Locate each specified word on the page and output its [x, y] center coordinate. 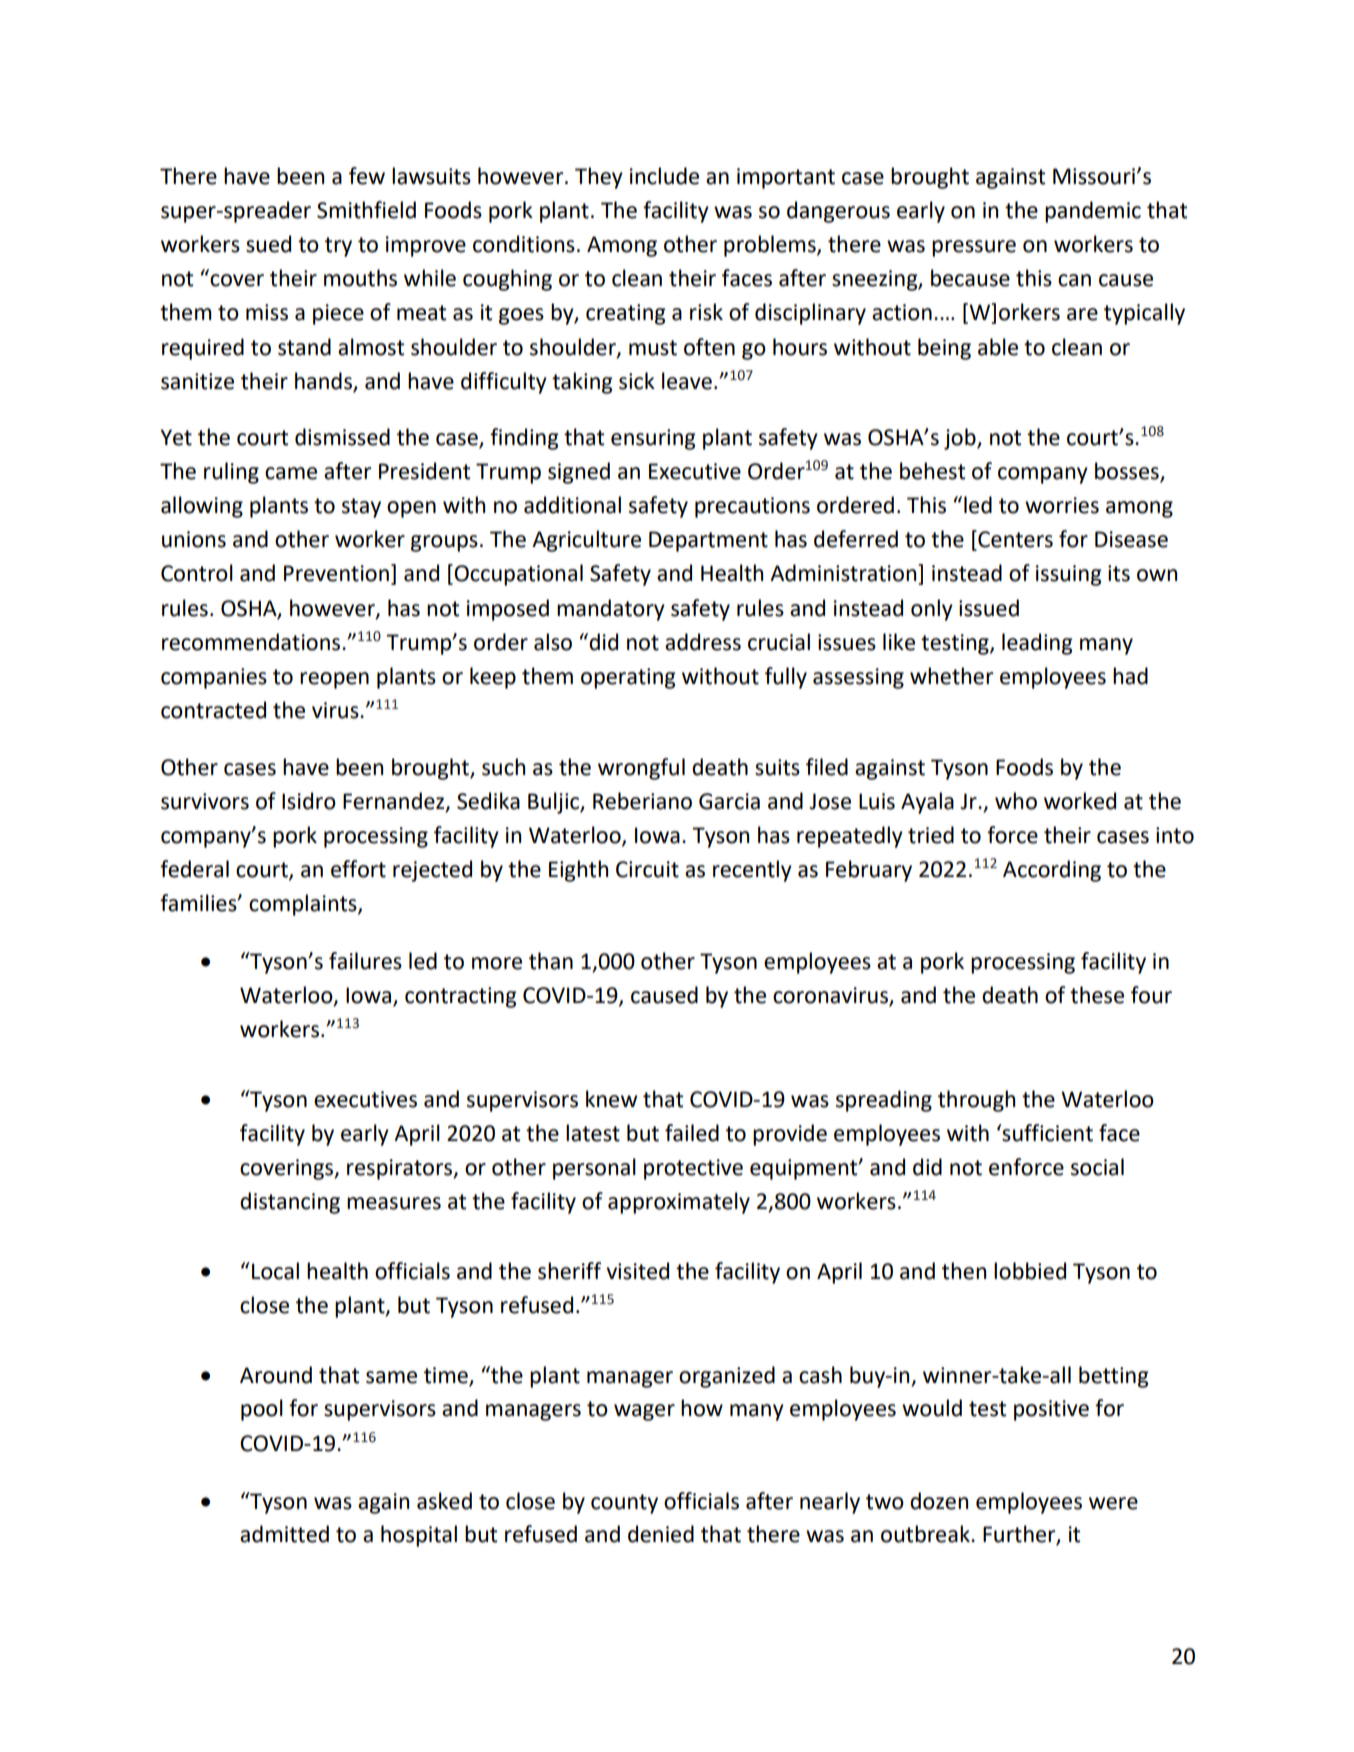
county [624, 1504]
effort [358, 869]
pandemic [1093, 212]
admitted [284, 1534]
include [664, 176]
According [1052, 871]
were [1113, 1503]
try [338, 247]
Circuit [647, 869]
